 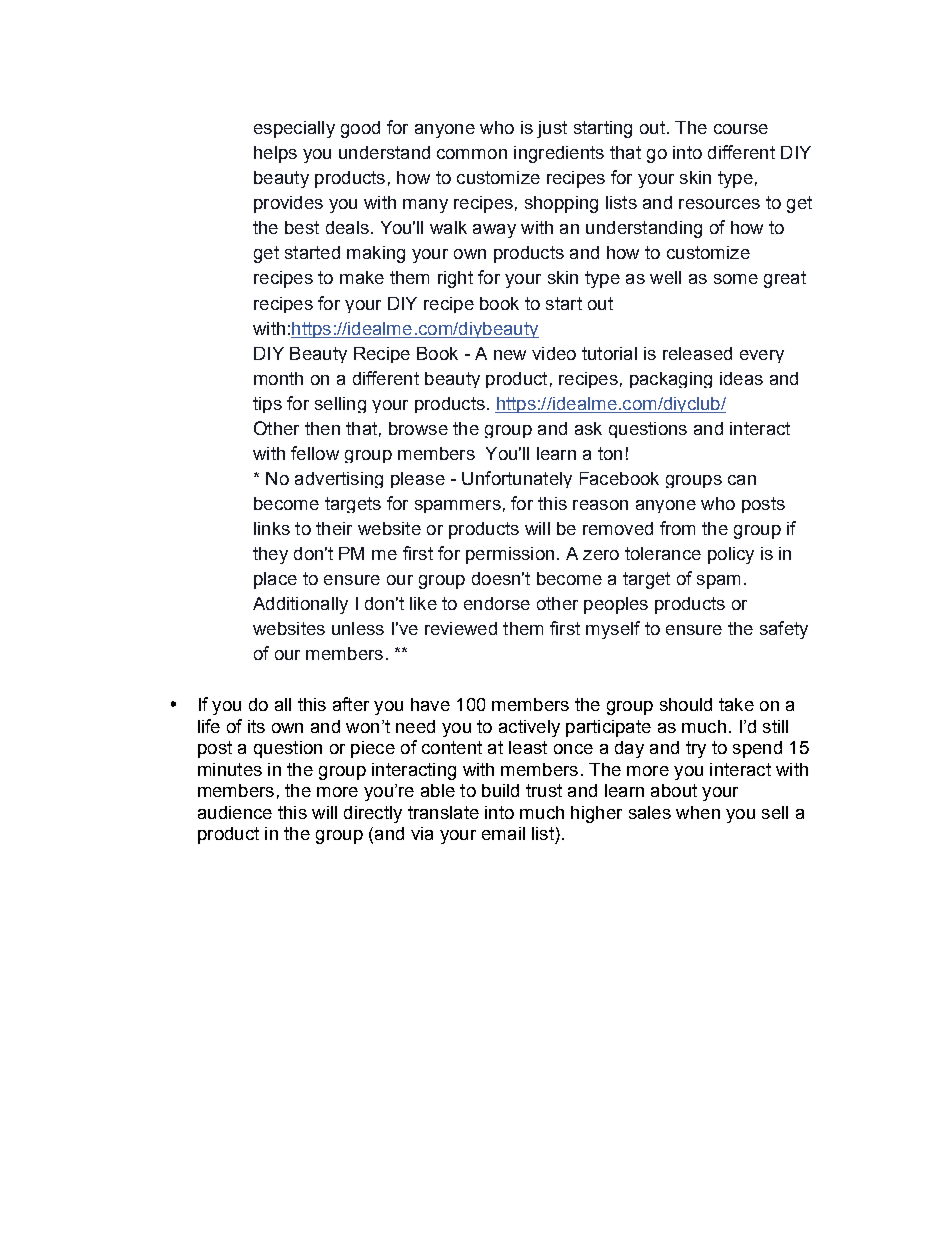 I want to click on helps, so click(x=275, y=154).
